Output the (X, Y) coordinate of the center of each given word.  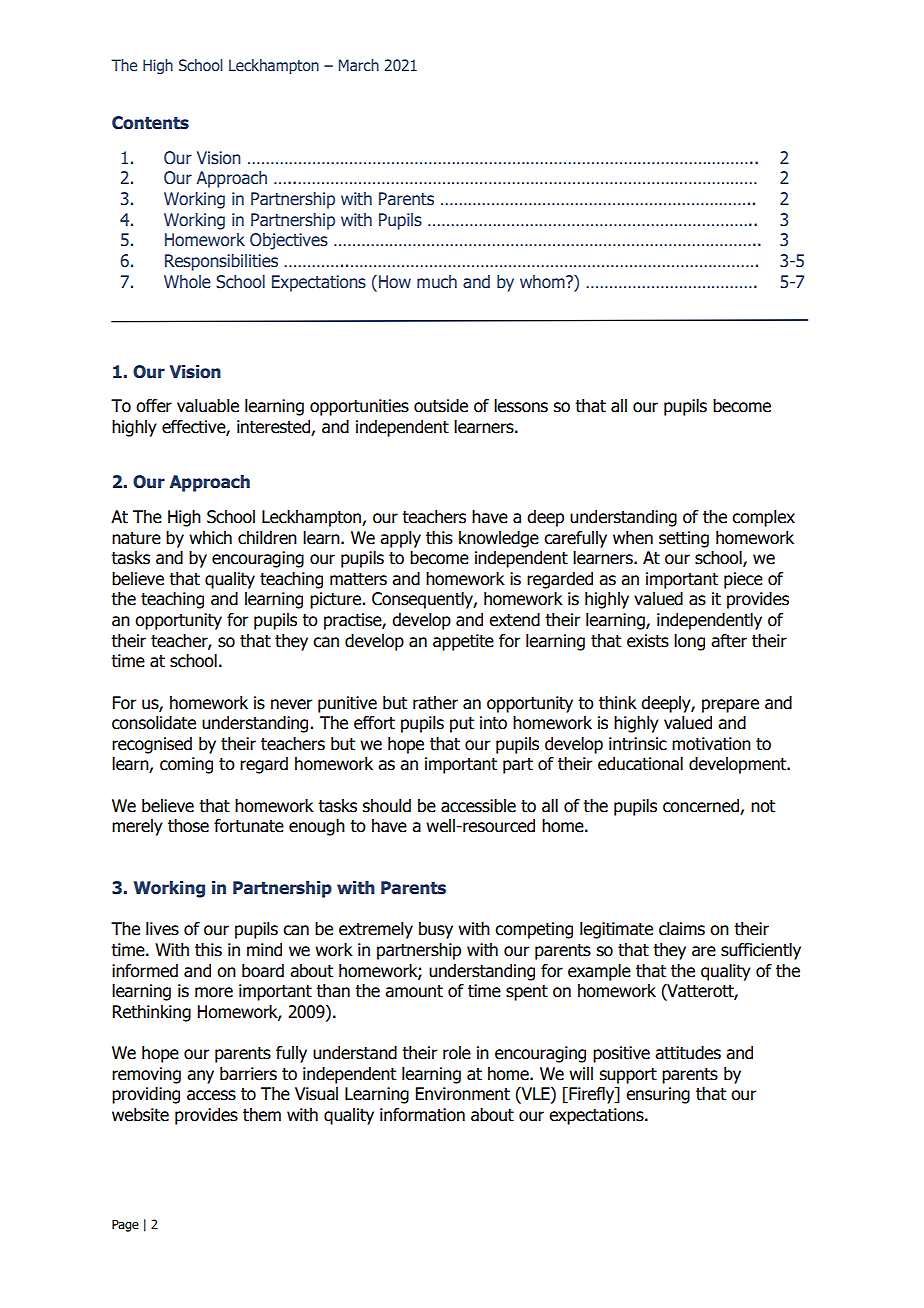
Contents (150, 123)
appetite (463, 642)
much (437, 282)
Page (125, 1225)
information (422, 1115)
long (689, 642)
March (359, 65)
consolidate (154, 723)
